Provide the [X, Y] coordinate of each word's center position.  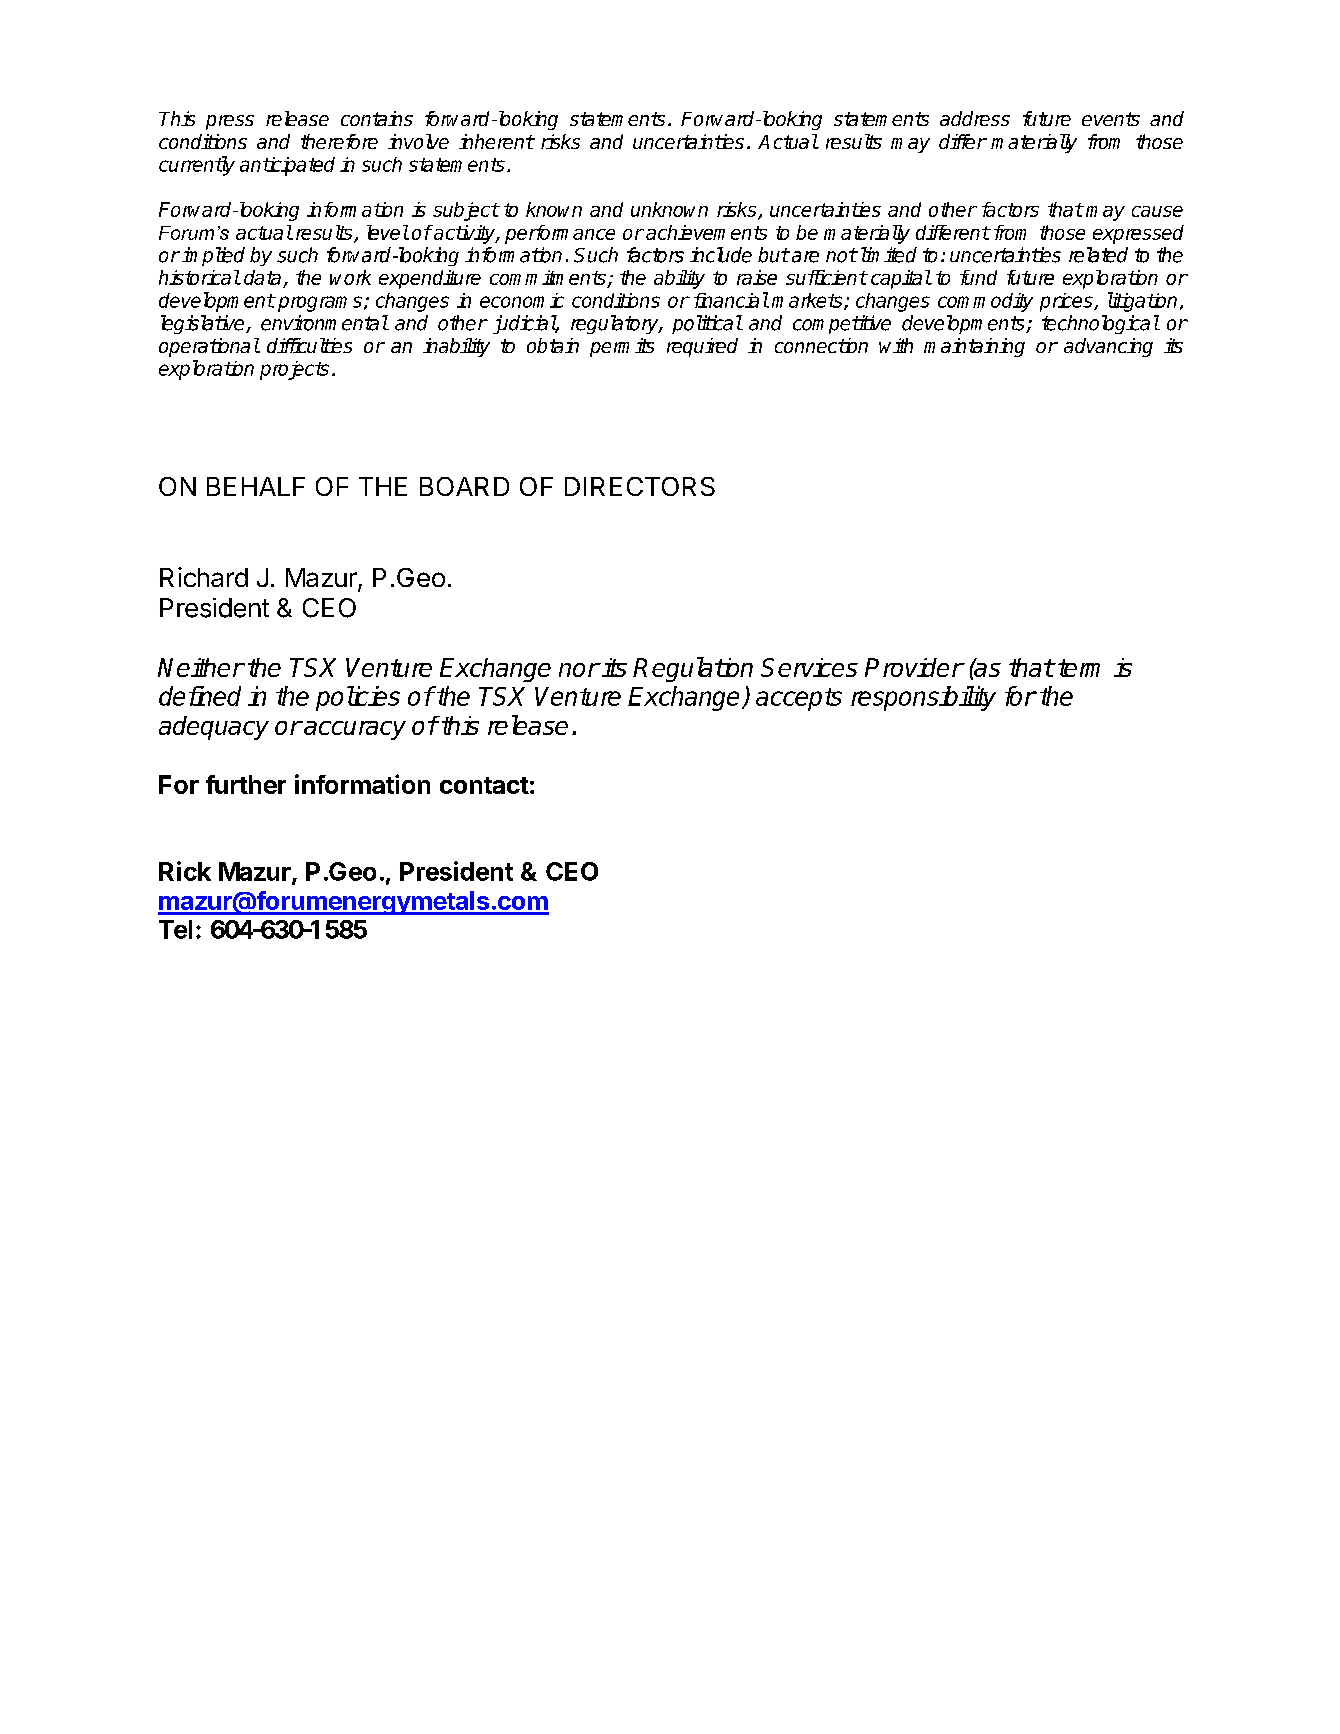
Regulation [693, 669]
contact [484, 785]
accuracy [354, 730]
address [975, 118]
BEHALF [256, 486]
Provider [914, 667]
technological [1100, 324]
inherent [496, 141]
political [707, 324]
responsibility [923, 698]
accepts [799, 699]
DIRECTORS [640, 486]
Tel [175, 929]
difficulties [309, 345]
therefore [339, 141]
